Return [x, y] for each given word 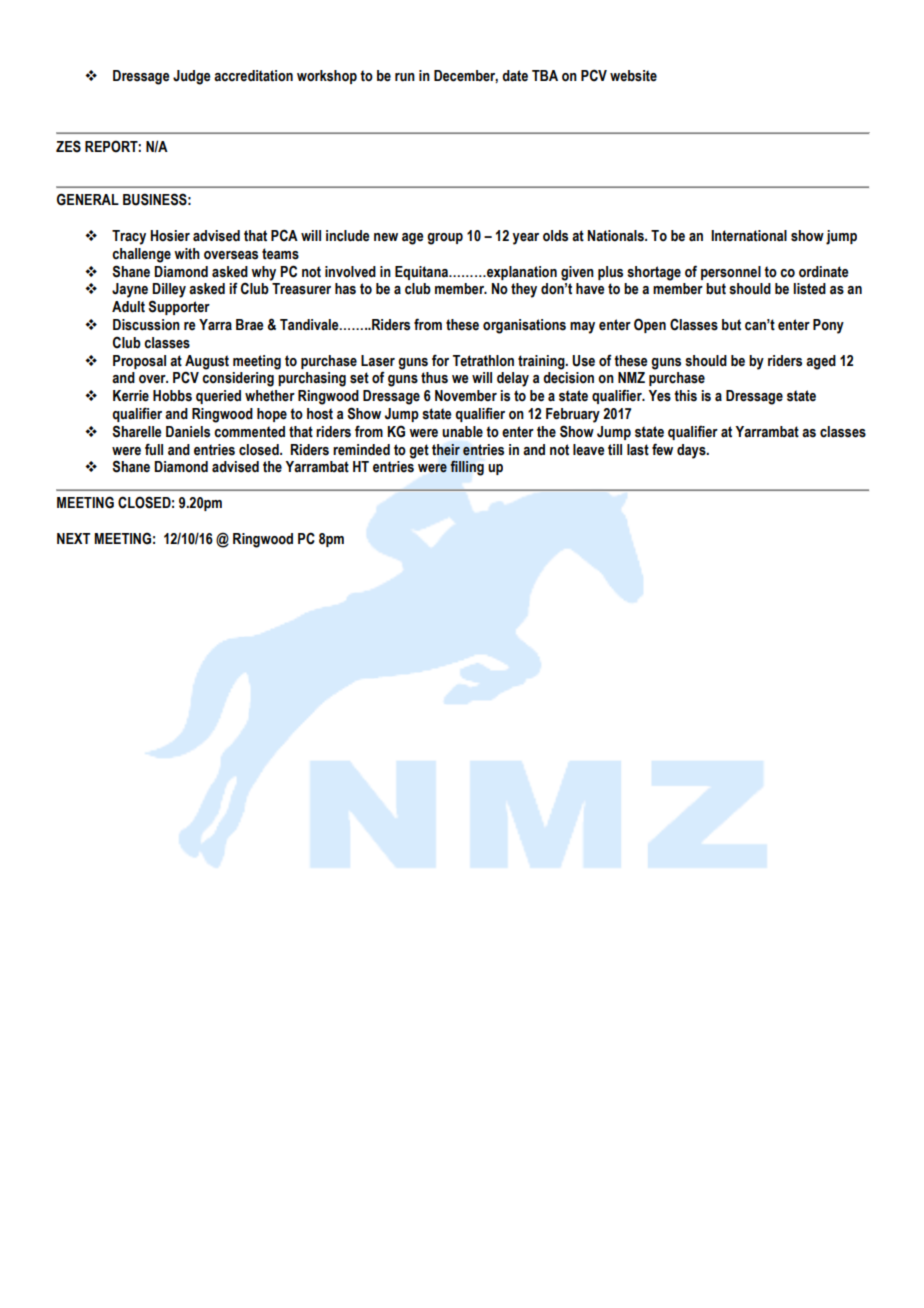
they [524, 290]
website [633, 76]
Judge [192, 77]
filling [467, 468]
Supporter [179, 307]
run [405, 77]
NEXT [73, 538]
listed [809, 289]
